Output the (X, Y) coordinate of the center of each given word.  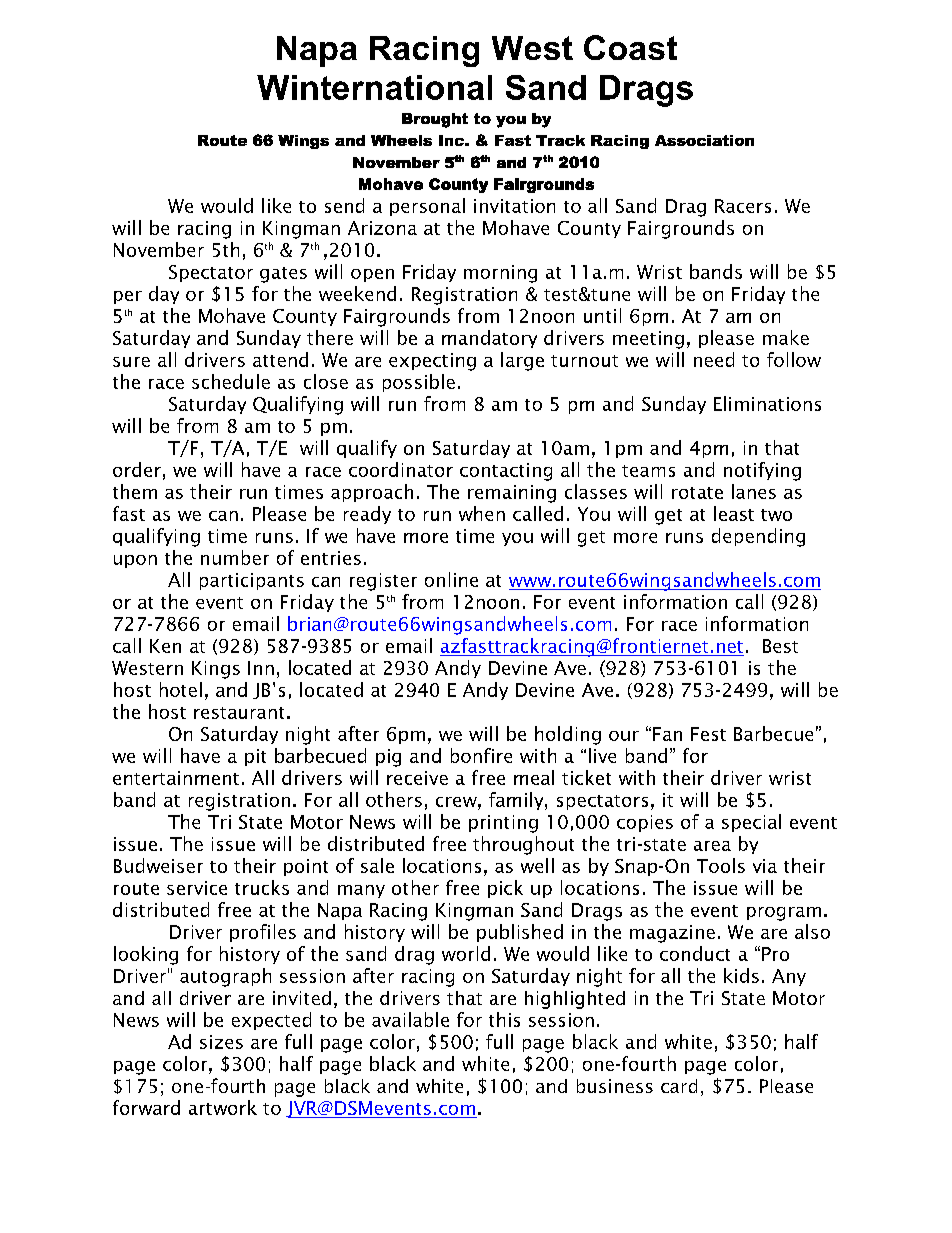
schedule (231, 381)
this (504, 1019)
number (235, 557)
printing (503, 824)
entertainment (176, 778)
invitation (514, 206)
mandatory (489, 339)
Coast (630, 47)
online (451, 579)
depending (758, 537)
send (344, 205)
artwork (223, 1107)
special (751, 823)
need (714, 359)
